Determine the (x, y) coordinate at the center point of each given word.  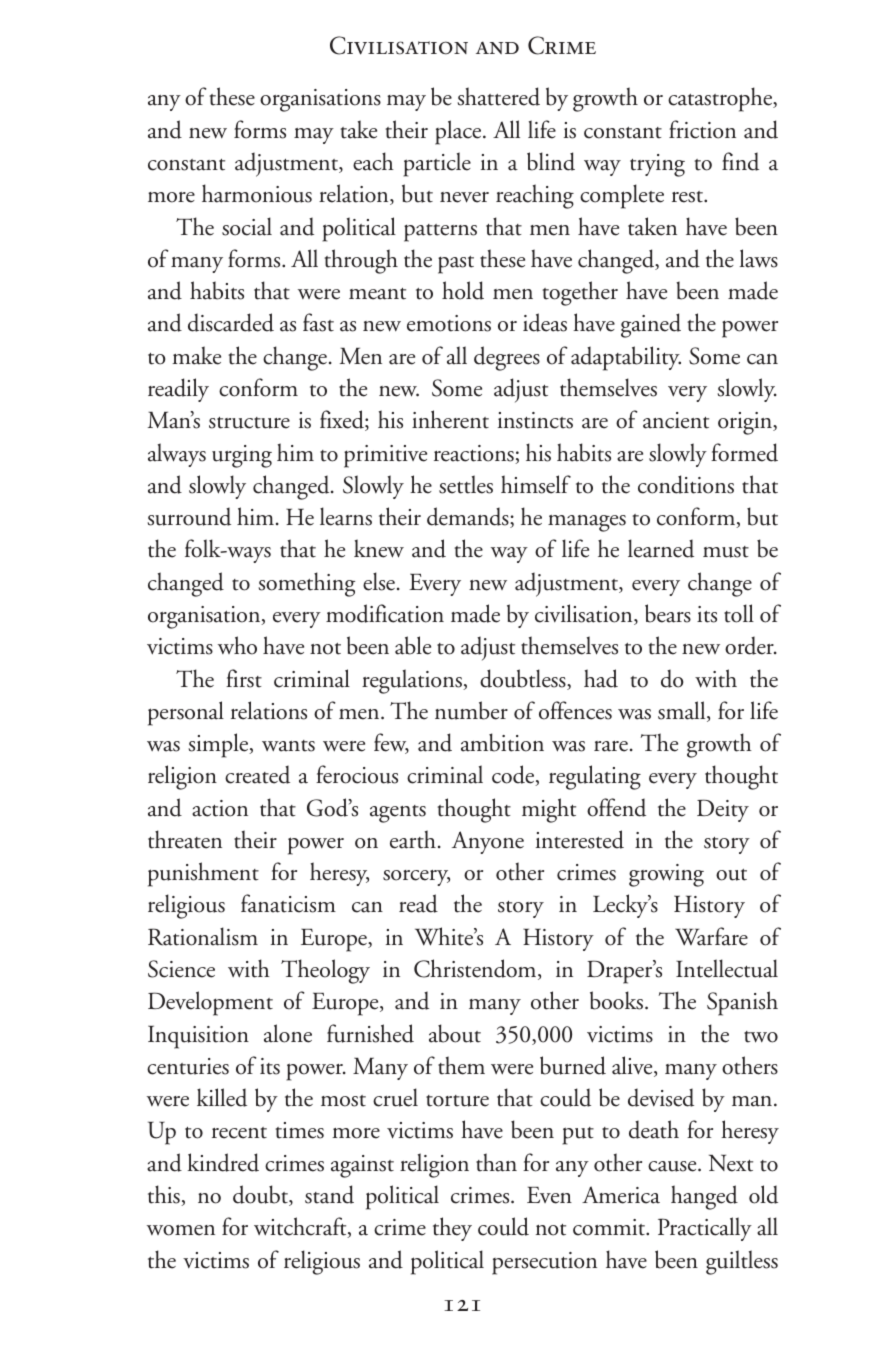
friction (702, 129)
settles (466, 484)
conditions (686, 484)
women (181, 1230)
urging (242, 456)
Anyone (488, 842)
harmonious (257, 193)
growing (666, 875)
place (459, 132)
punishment (203, 874)
